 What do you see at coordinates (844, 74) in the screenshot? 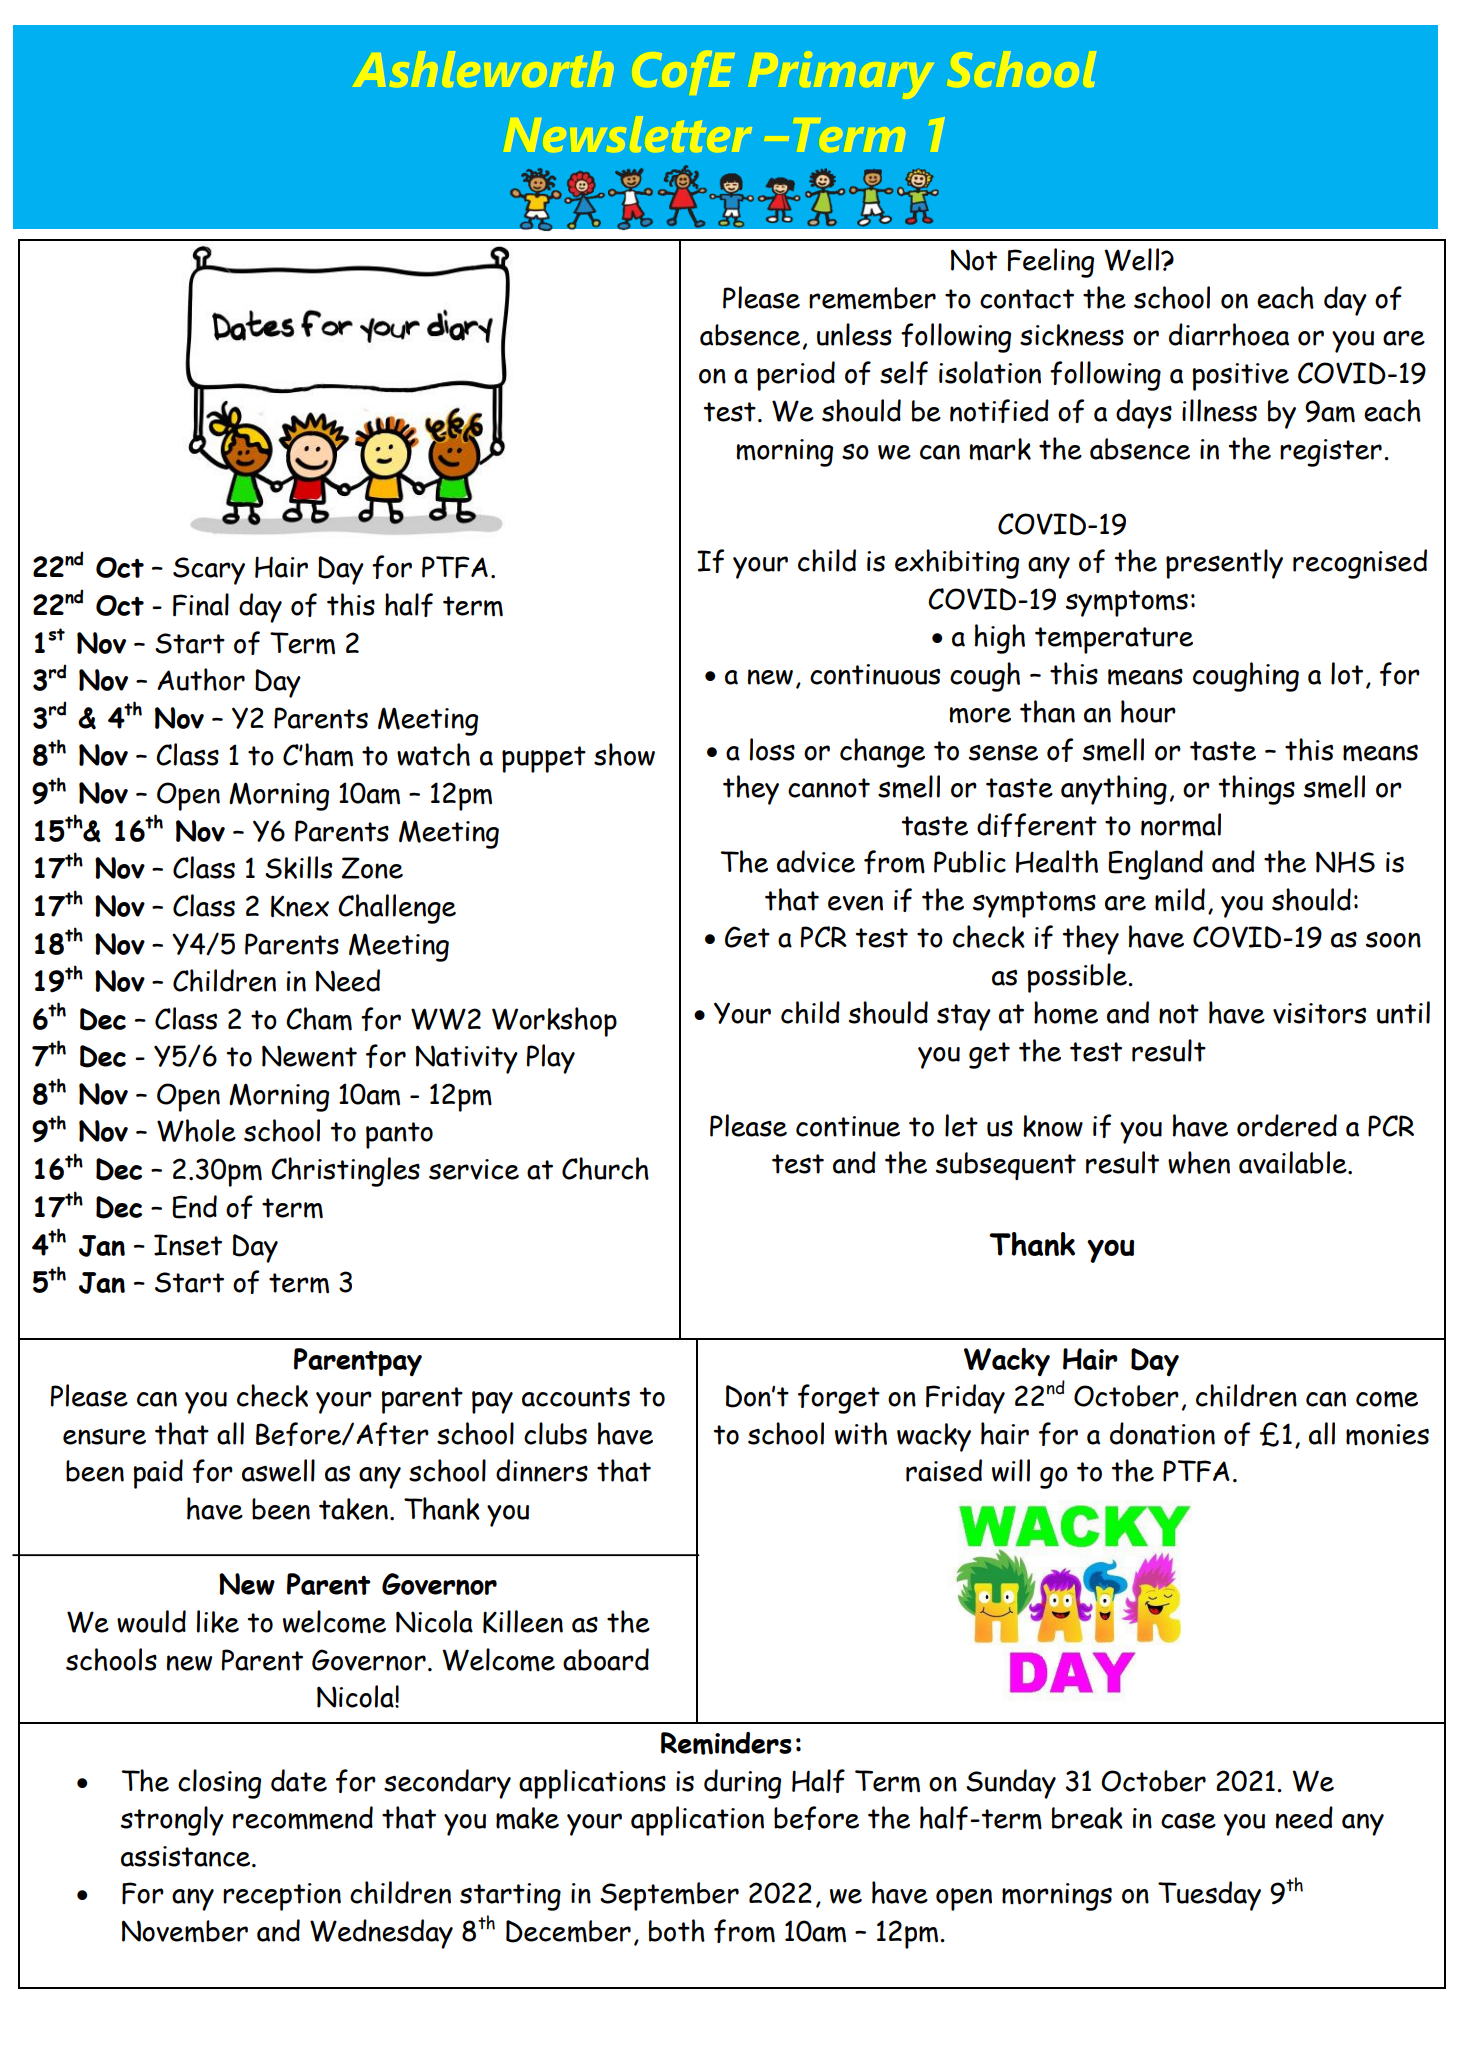
I see `Primary` at bounding box center [844, 74].
